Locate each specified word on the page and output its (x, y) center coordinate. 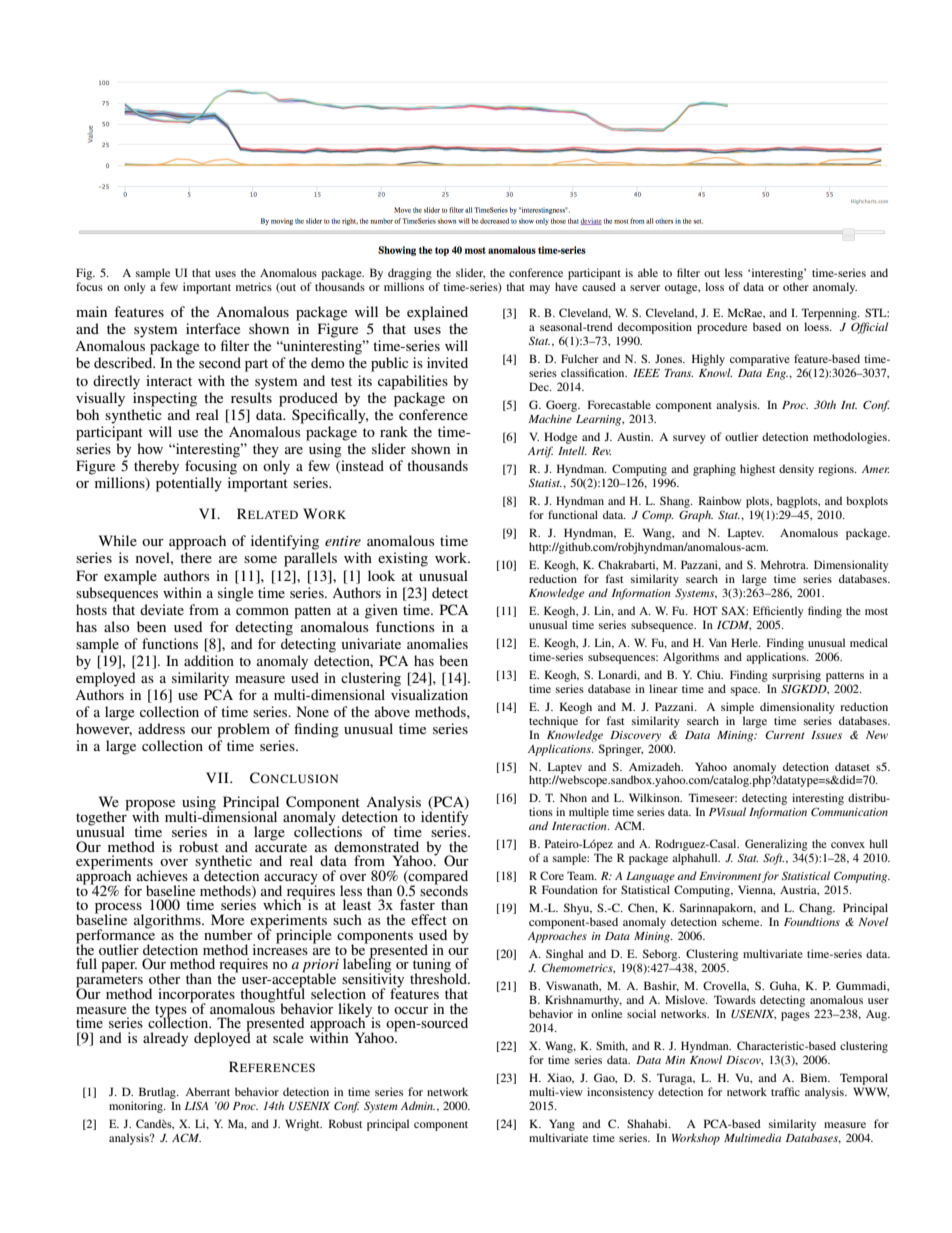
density (796, 470)
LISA (196, 1105)
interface (213, 328)
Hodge (560, 438)
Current (785, 734)
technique (553, 722)
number (228, 934)
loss (714, 286)
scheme (742, 921)
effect (429, 919)
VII (218, 777)
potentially (189, 484)
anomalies (437, 643)
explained (437, 313)
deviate (162, 609)
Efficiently (778, 612)
